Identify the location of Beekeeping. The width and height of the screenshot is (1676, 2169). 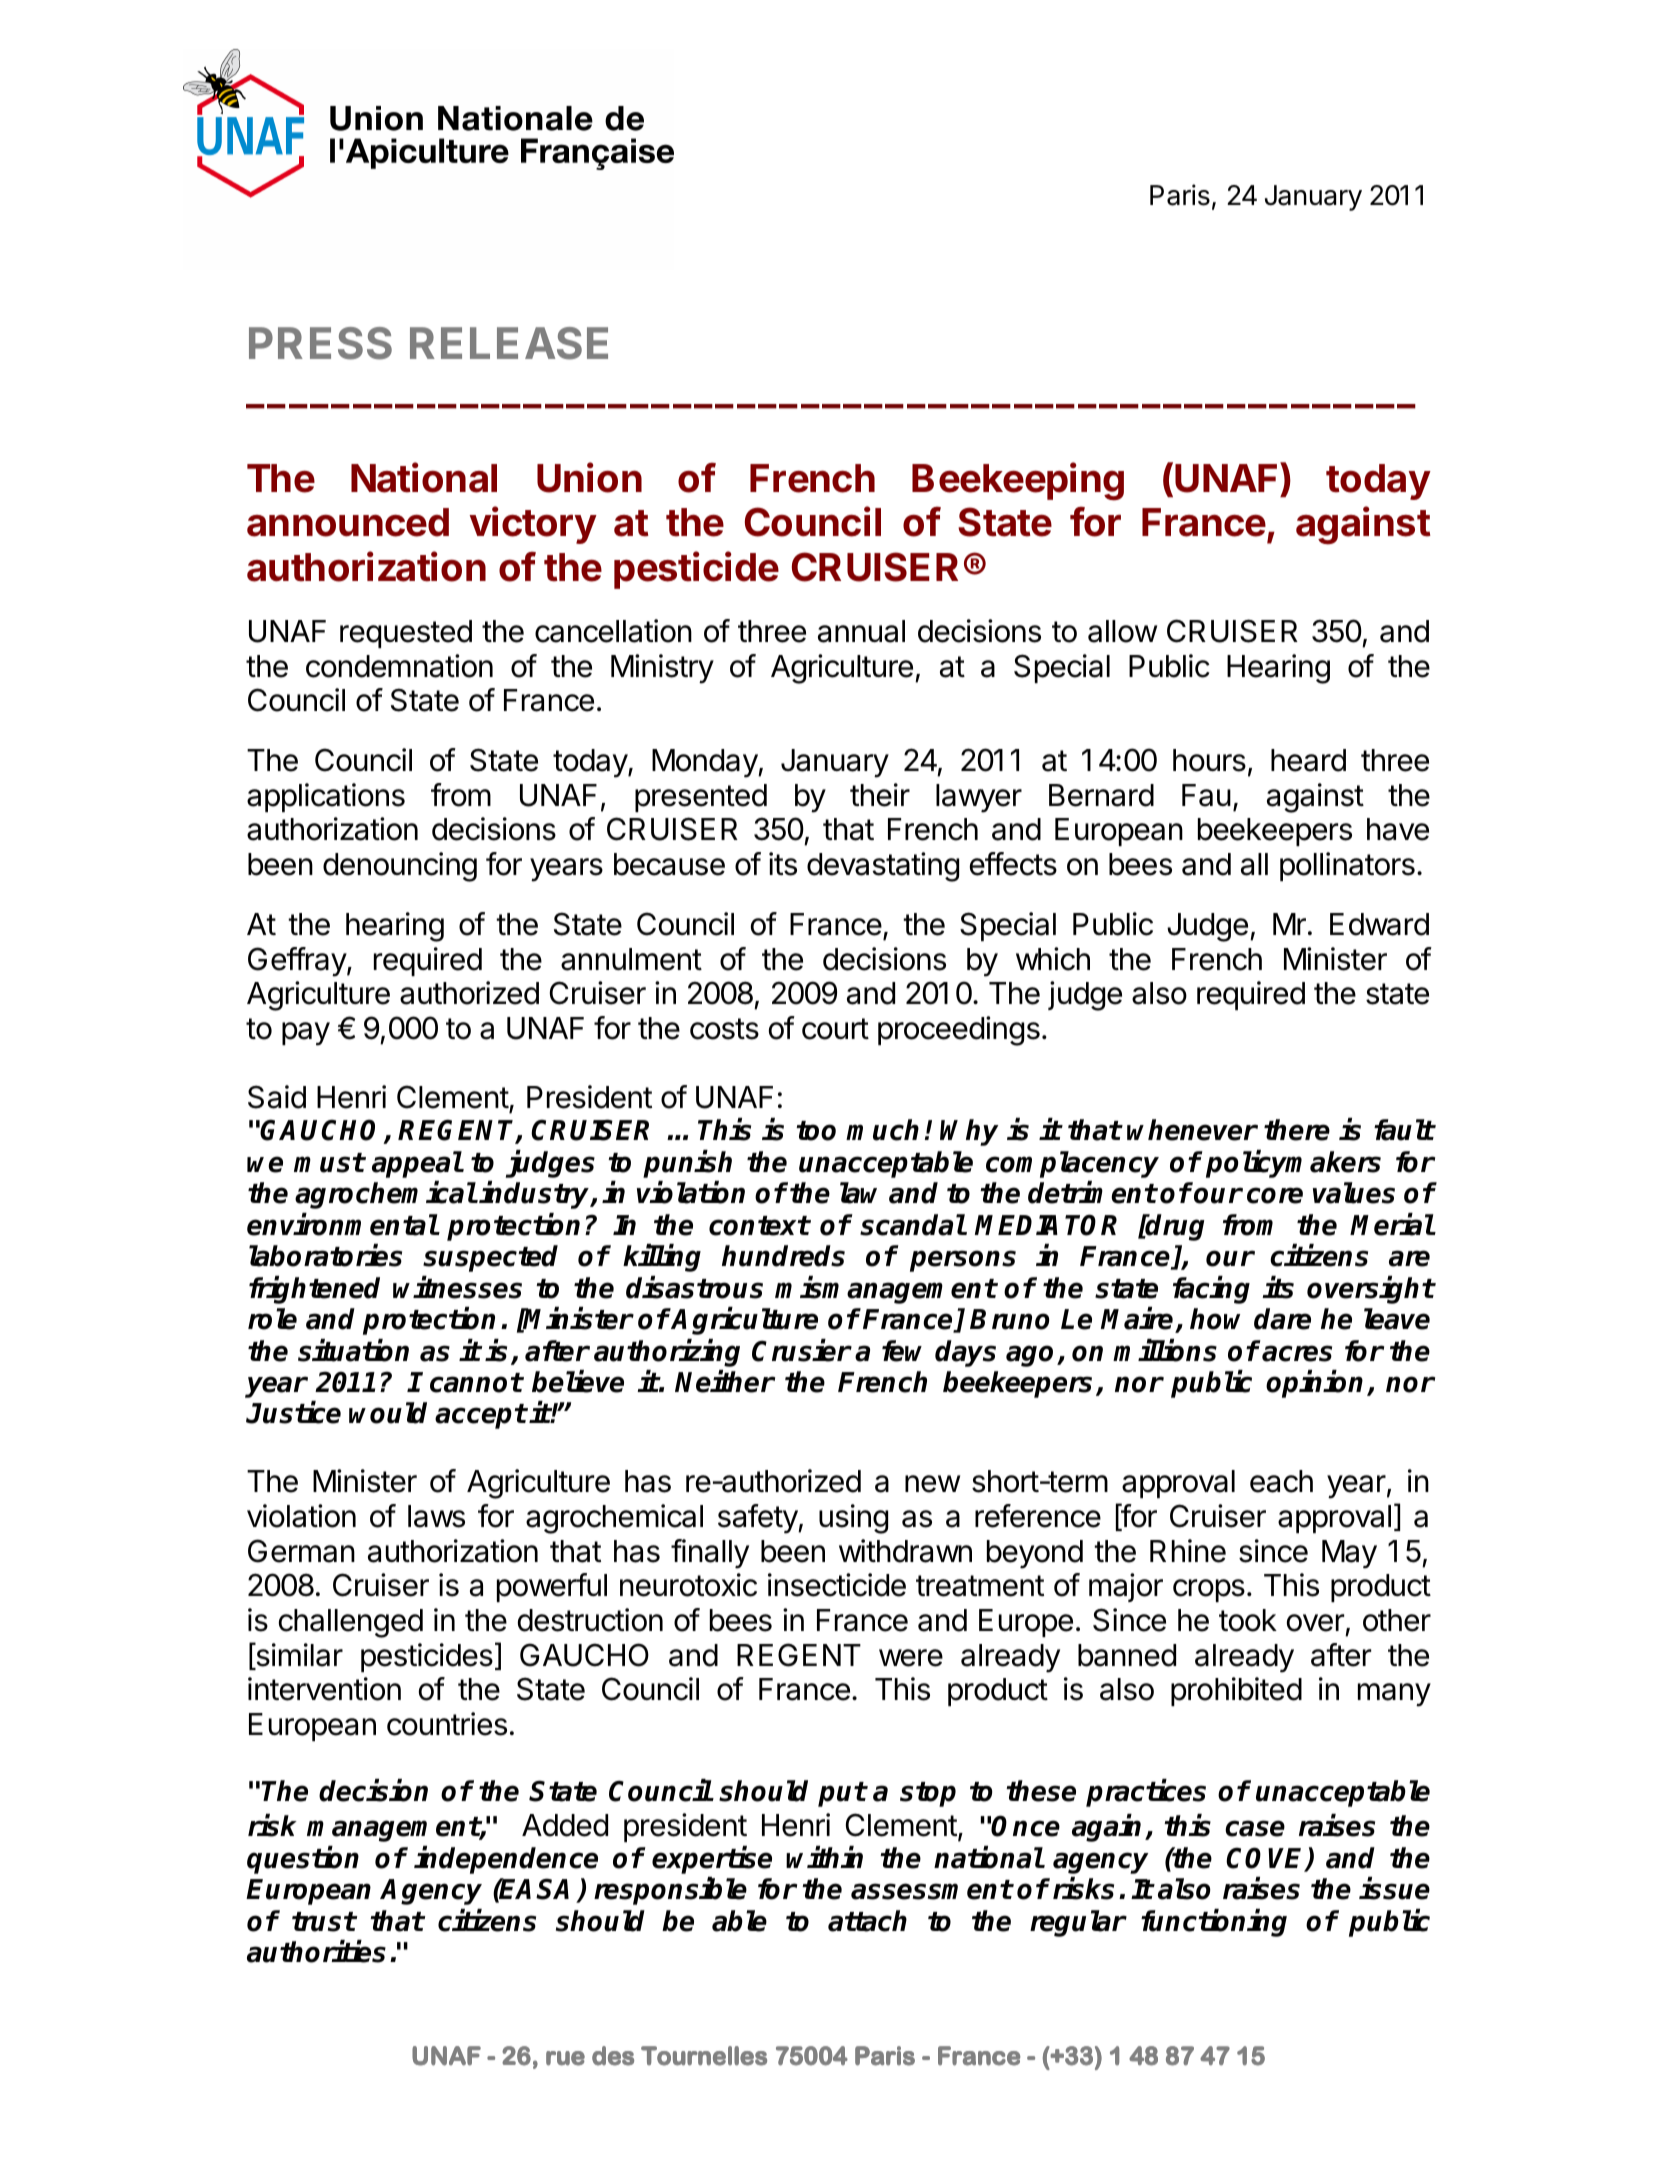
(1018, 481).
